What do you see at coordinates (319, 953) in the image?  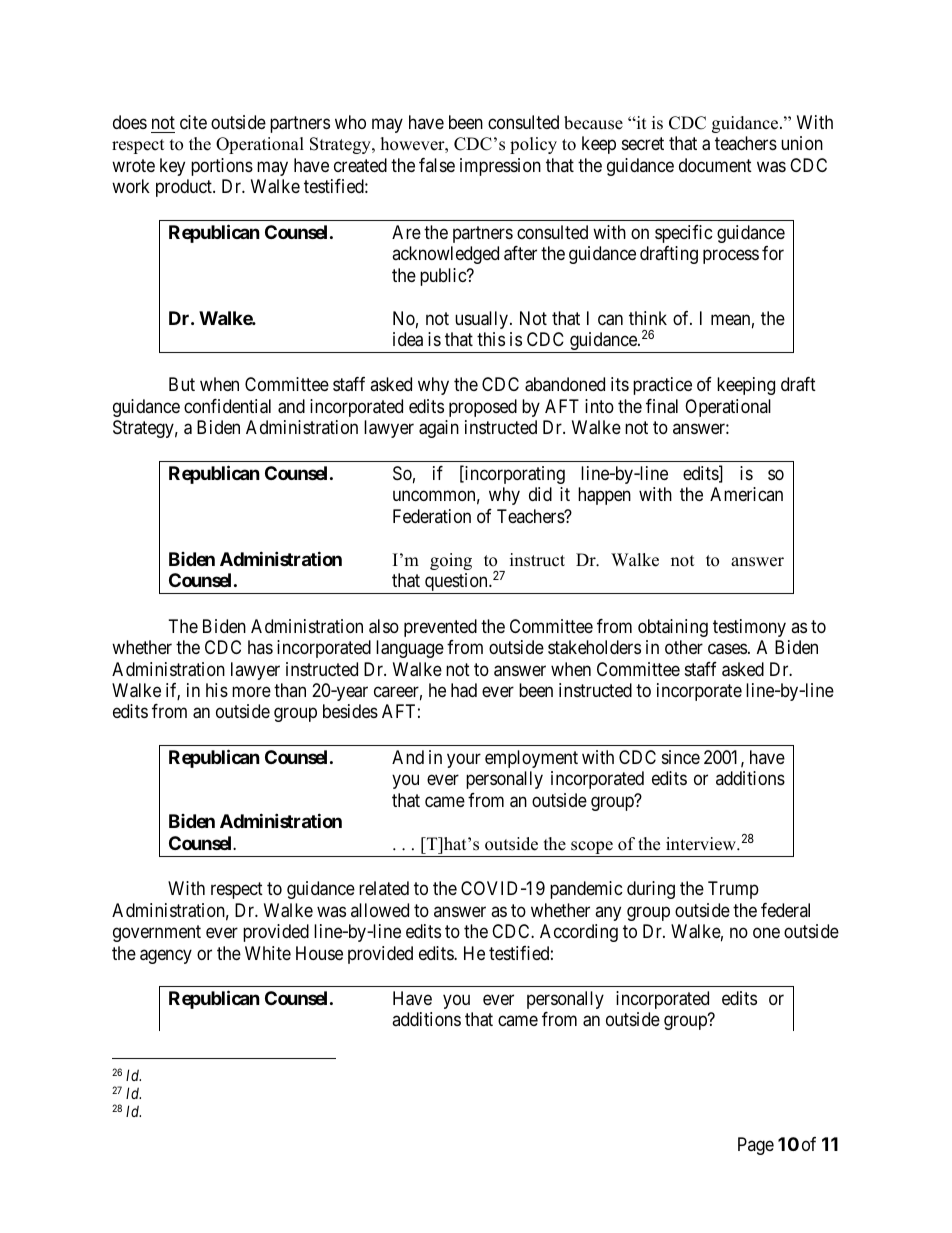 I see `House` at bounding box center [319, 953].
